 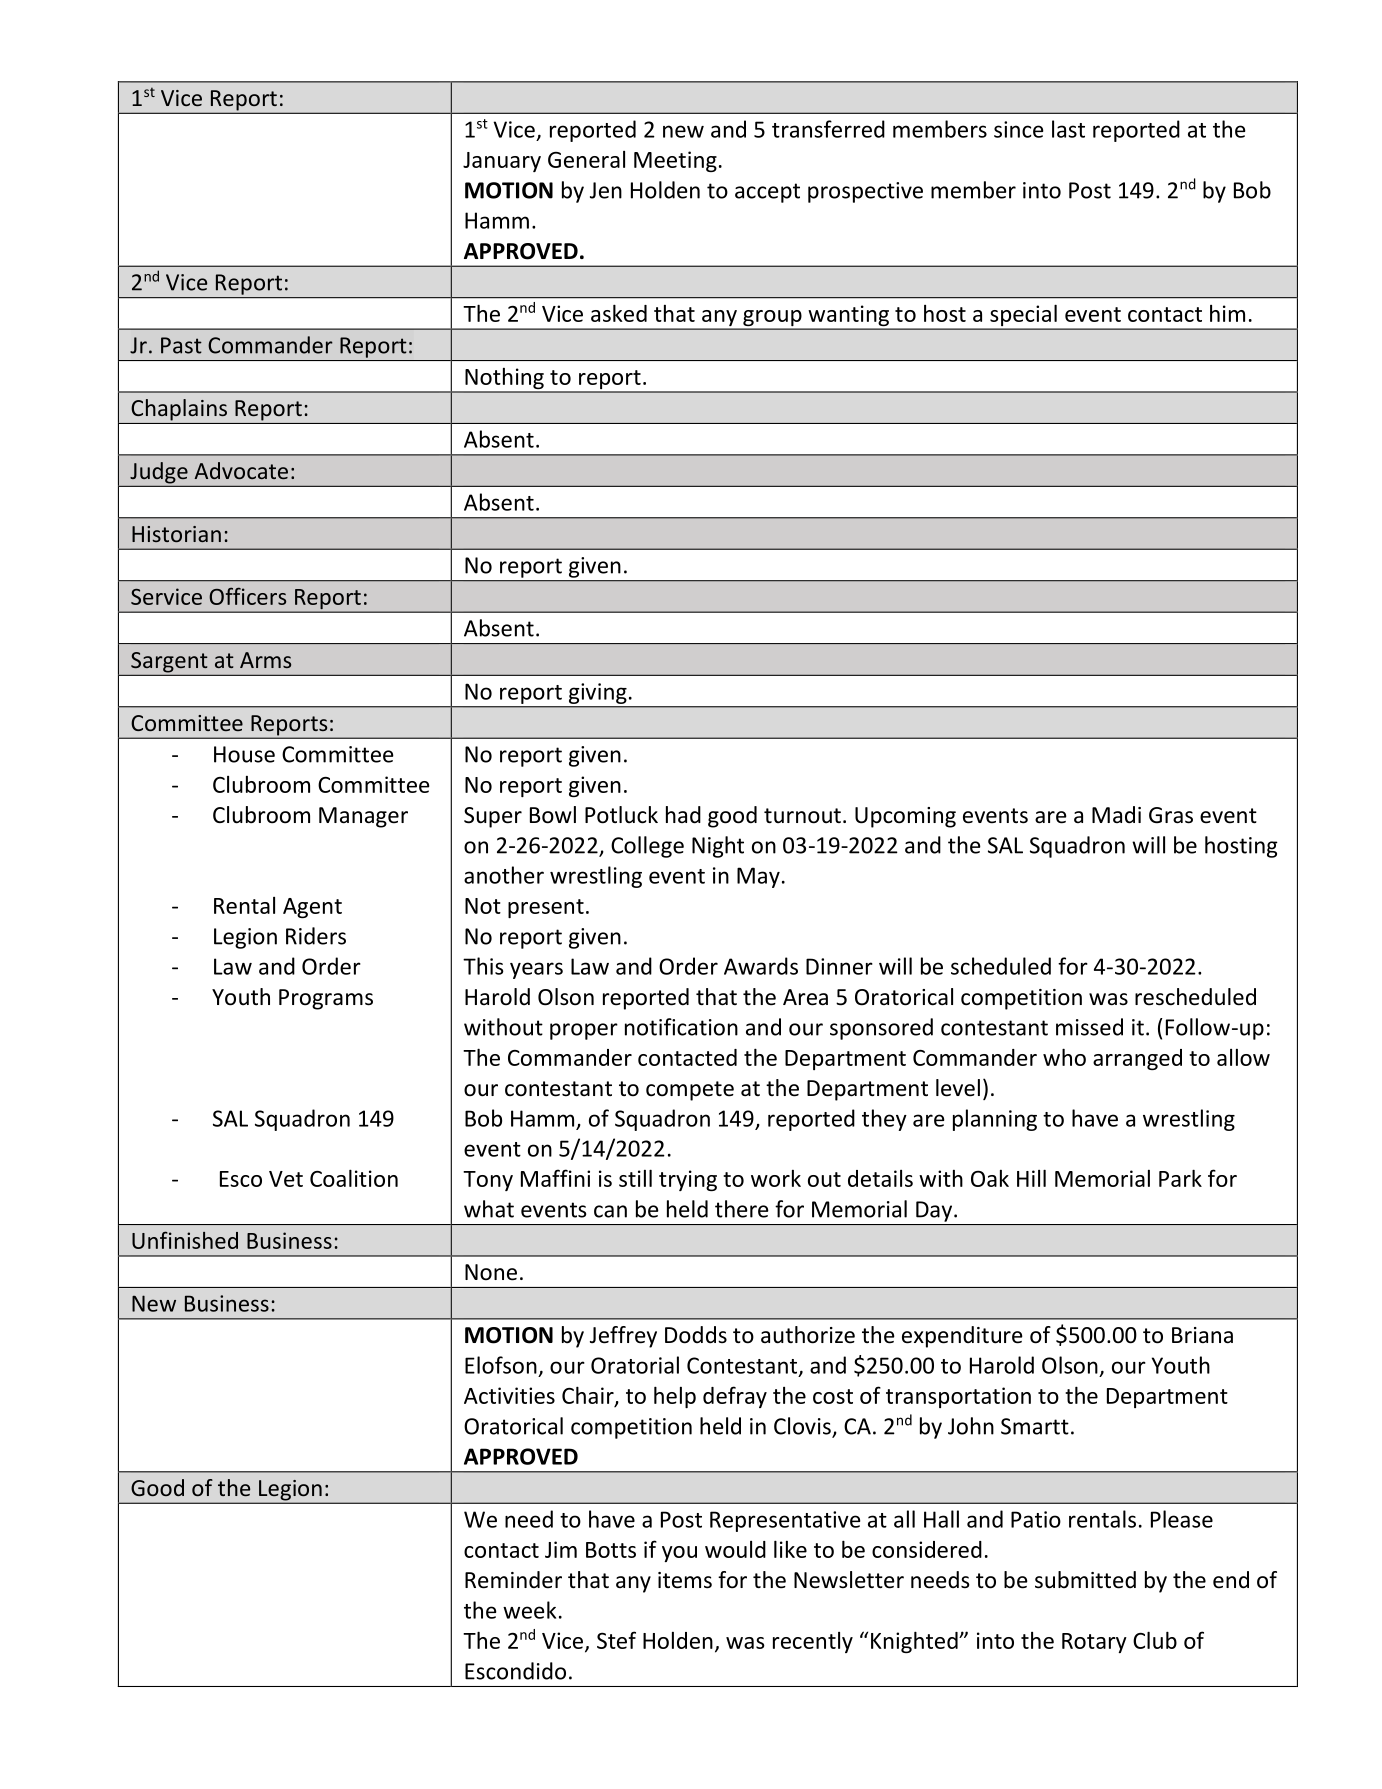 What do you see at coordinates (513, 1580) in the document?
I see `Reminder` at bounding box center [513, 1580].
